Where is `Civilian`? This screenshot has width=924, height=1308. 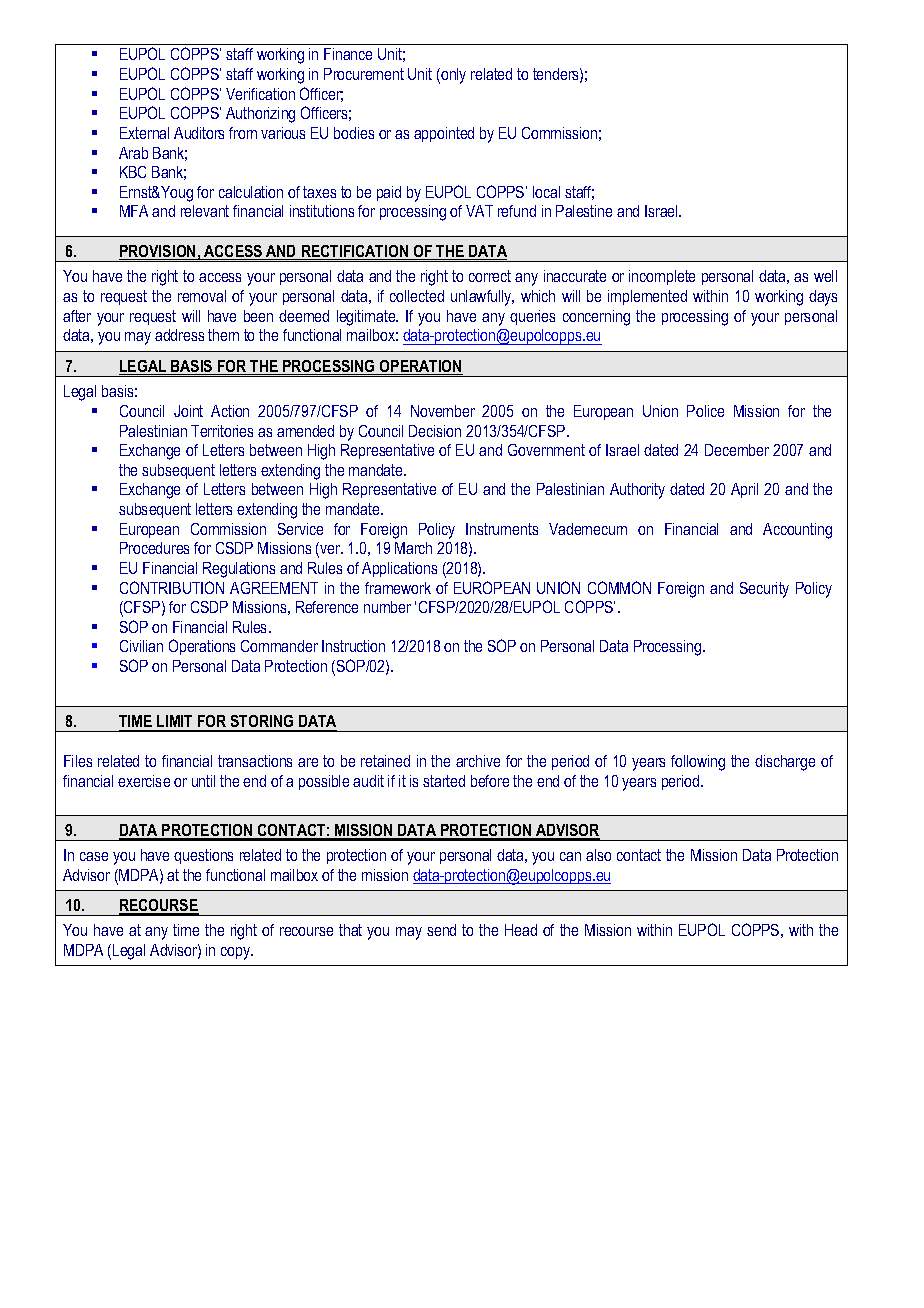
Civilian is located at coordinates (141, 646).
